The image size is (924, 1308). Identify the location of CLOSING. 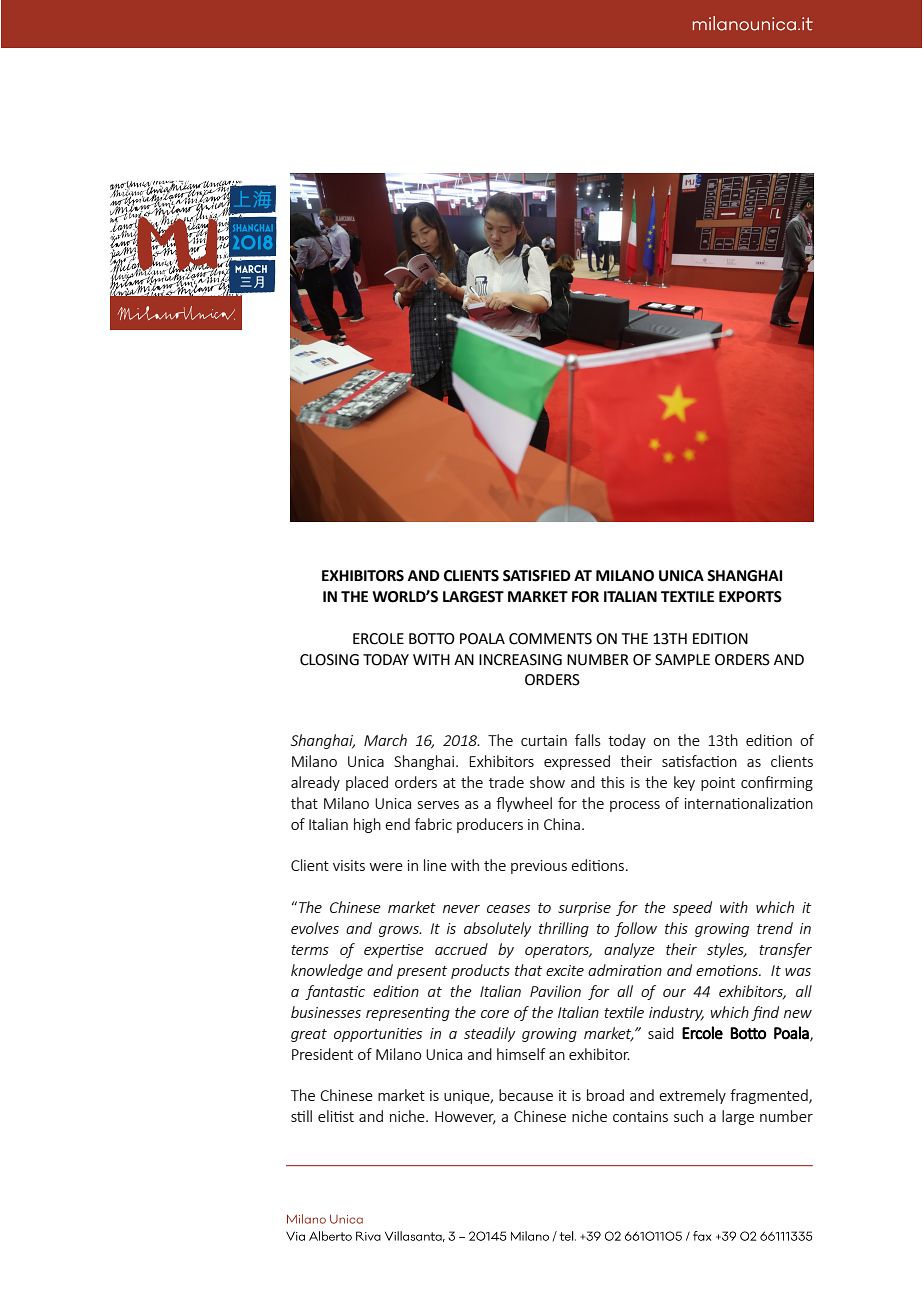
(329, 660).
